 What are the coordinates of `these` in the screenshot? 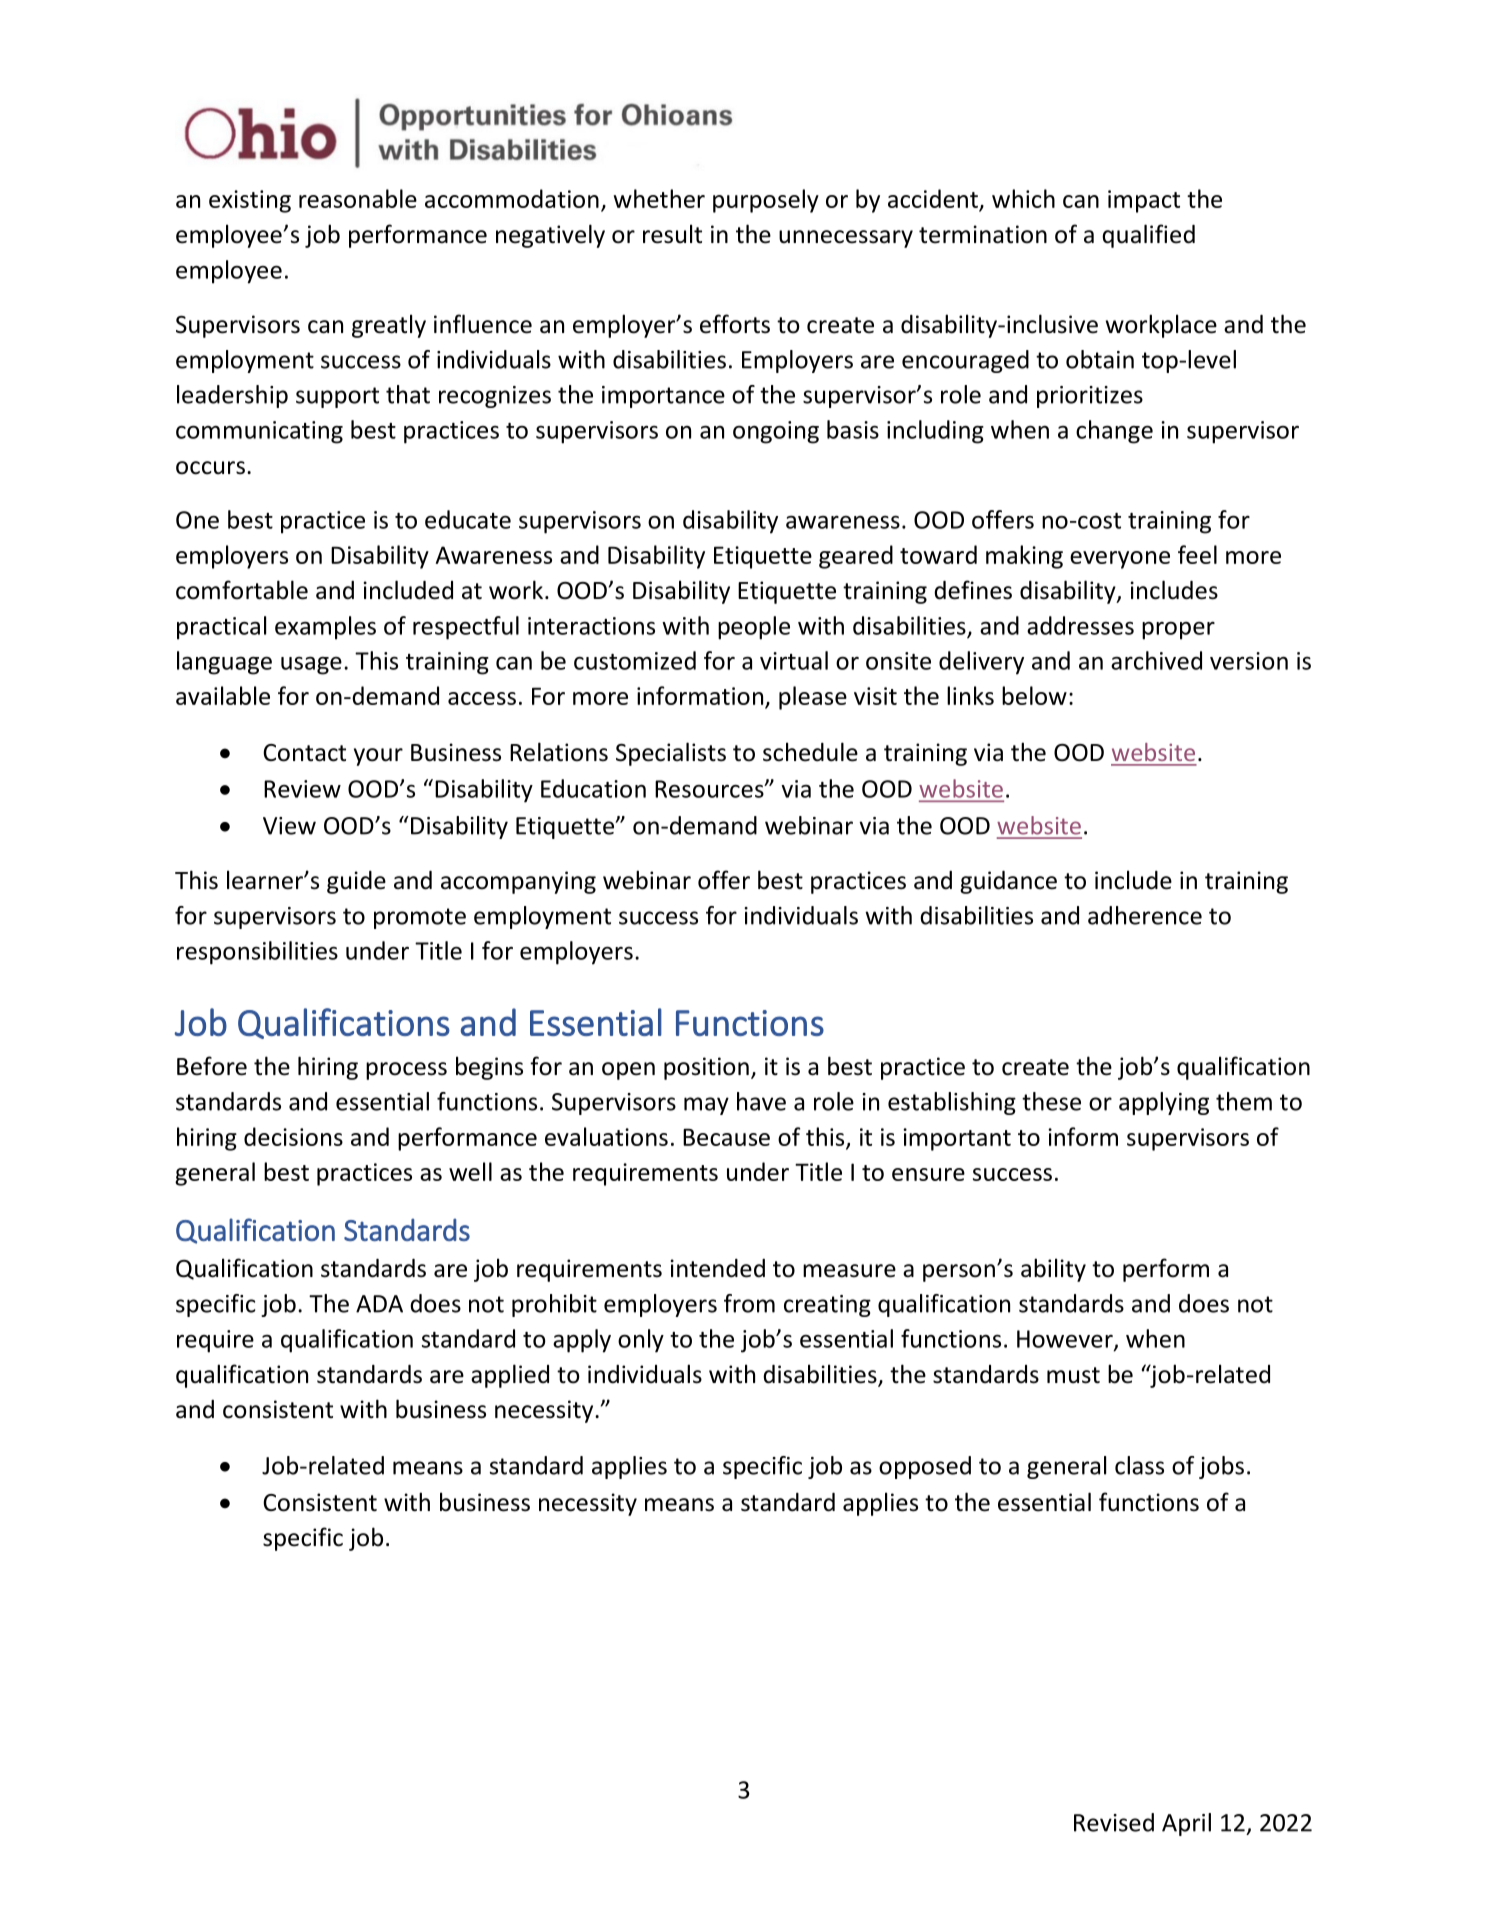 It's located at (1051, 1101).
